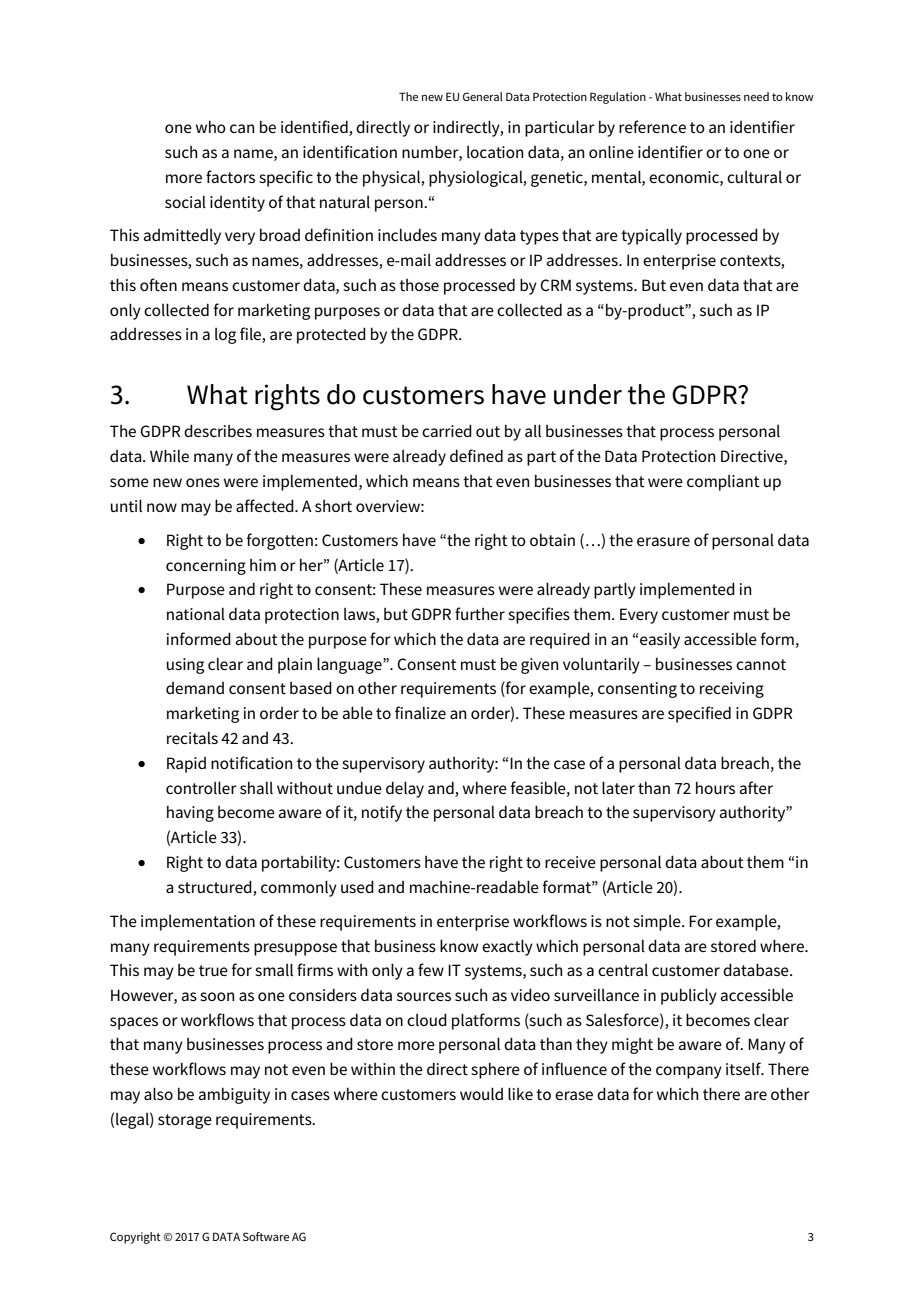  Describe the element at coordinates (652, 126) in the document. I see `reference` at that location.
